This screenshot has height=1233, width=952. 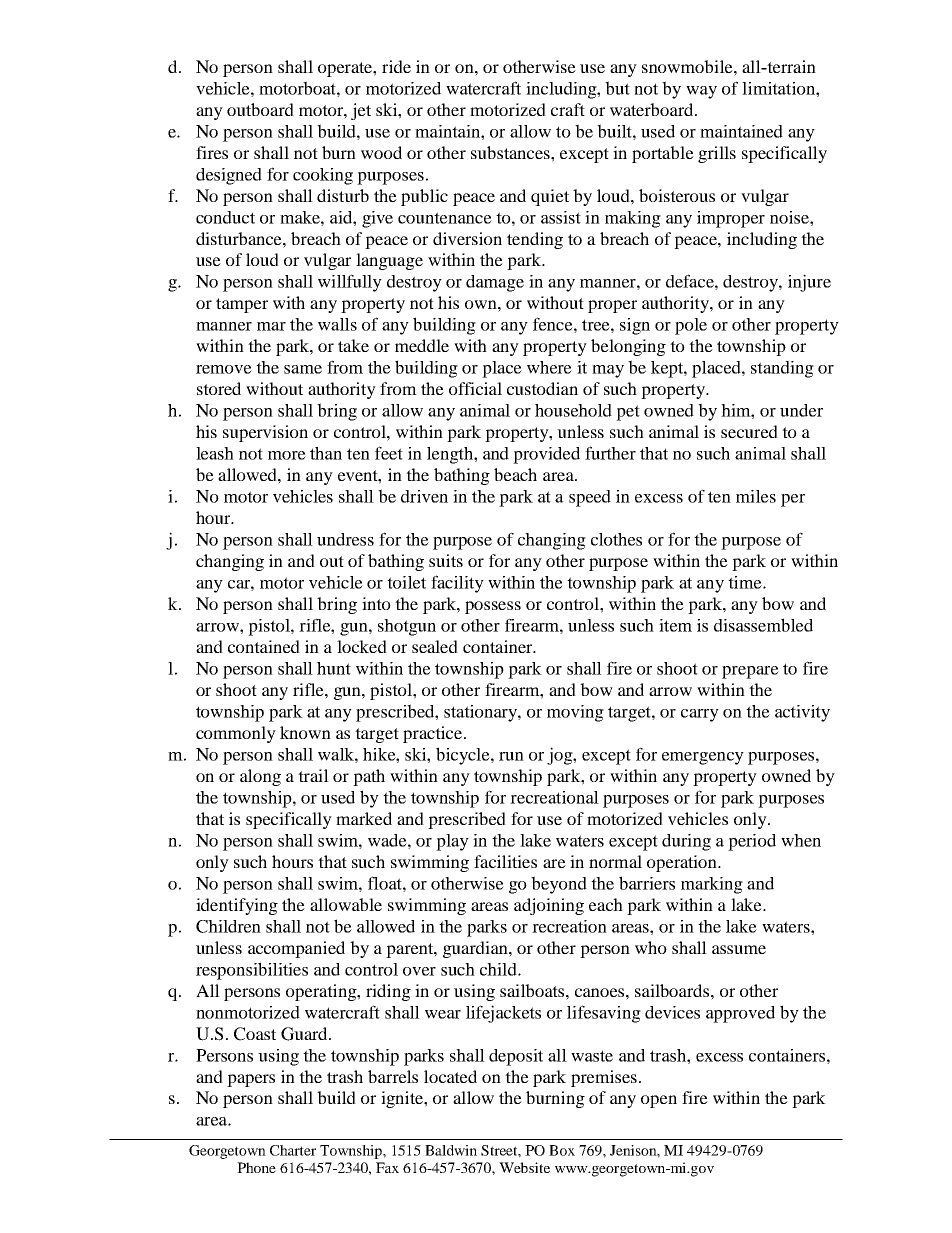 I want to click on run, so click(x=511, y=756).
